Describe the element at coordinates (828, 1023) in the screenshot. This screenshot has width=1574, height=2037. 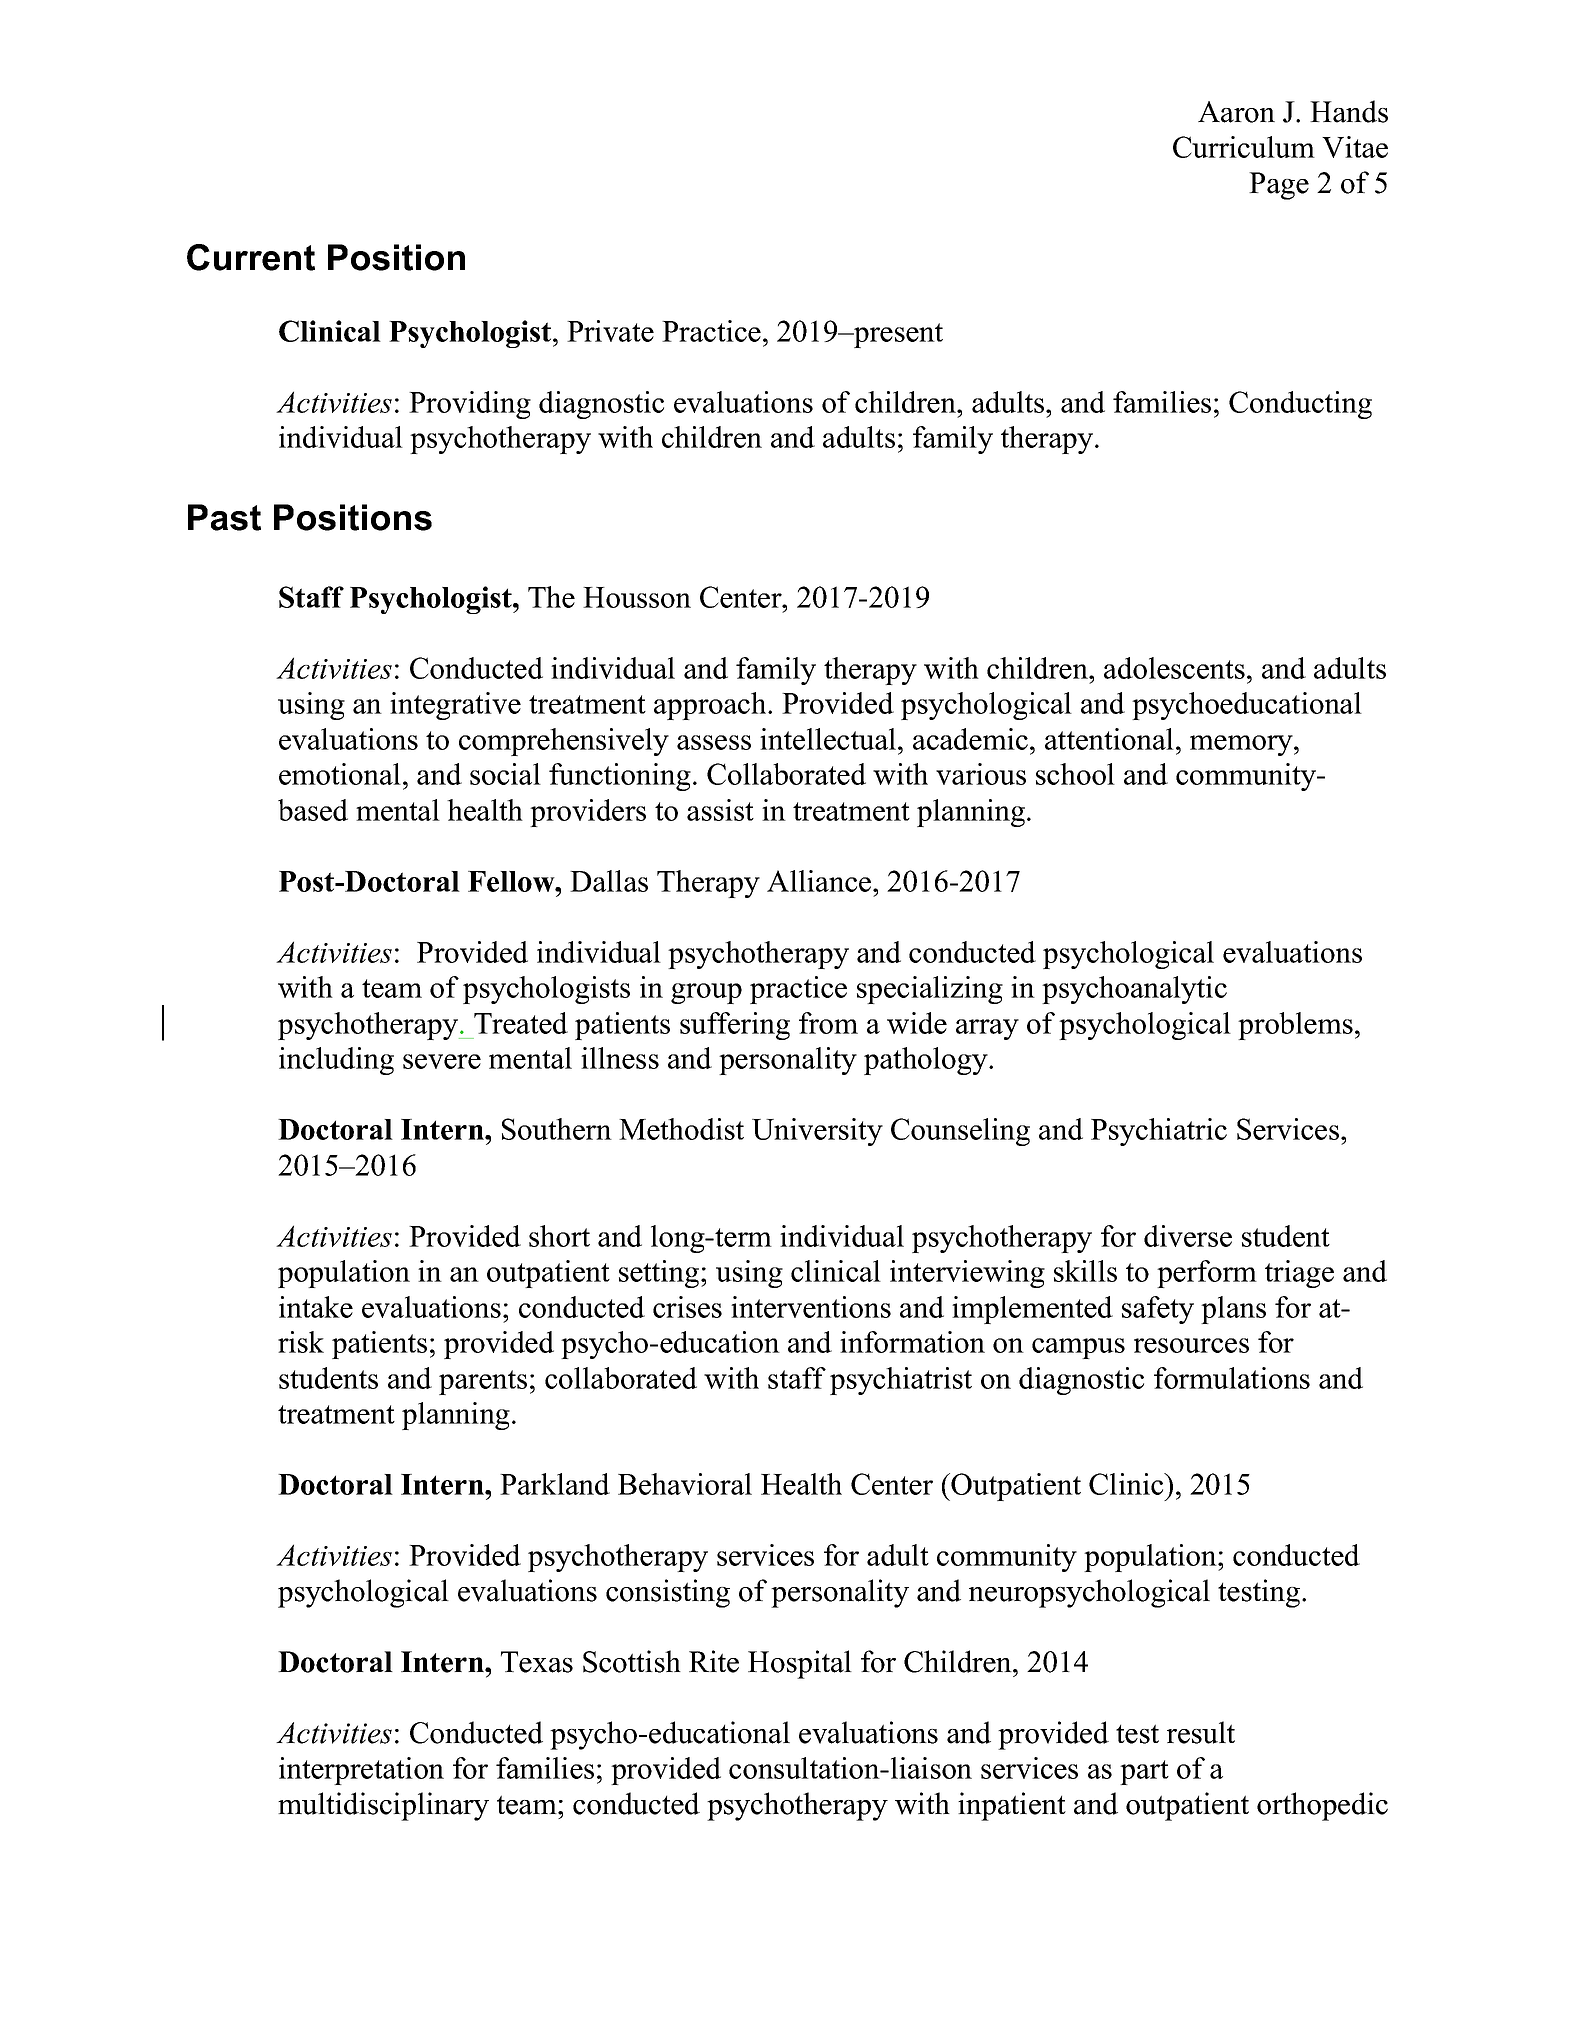
I see `from` at that location.
